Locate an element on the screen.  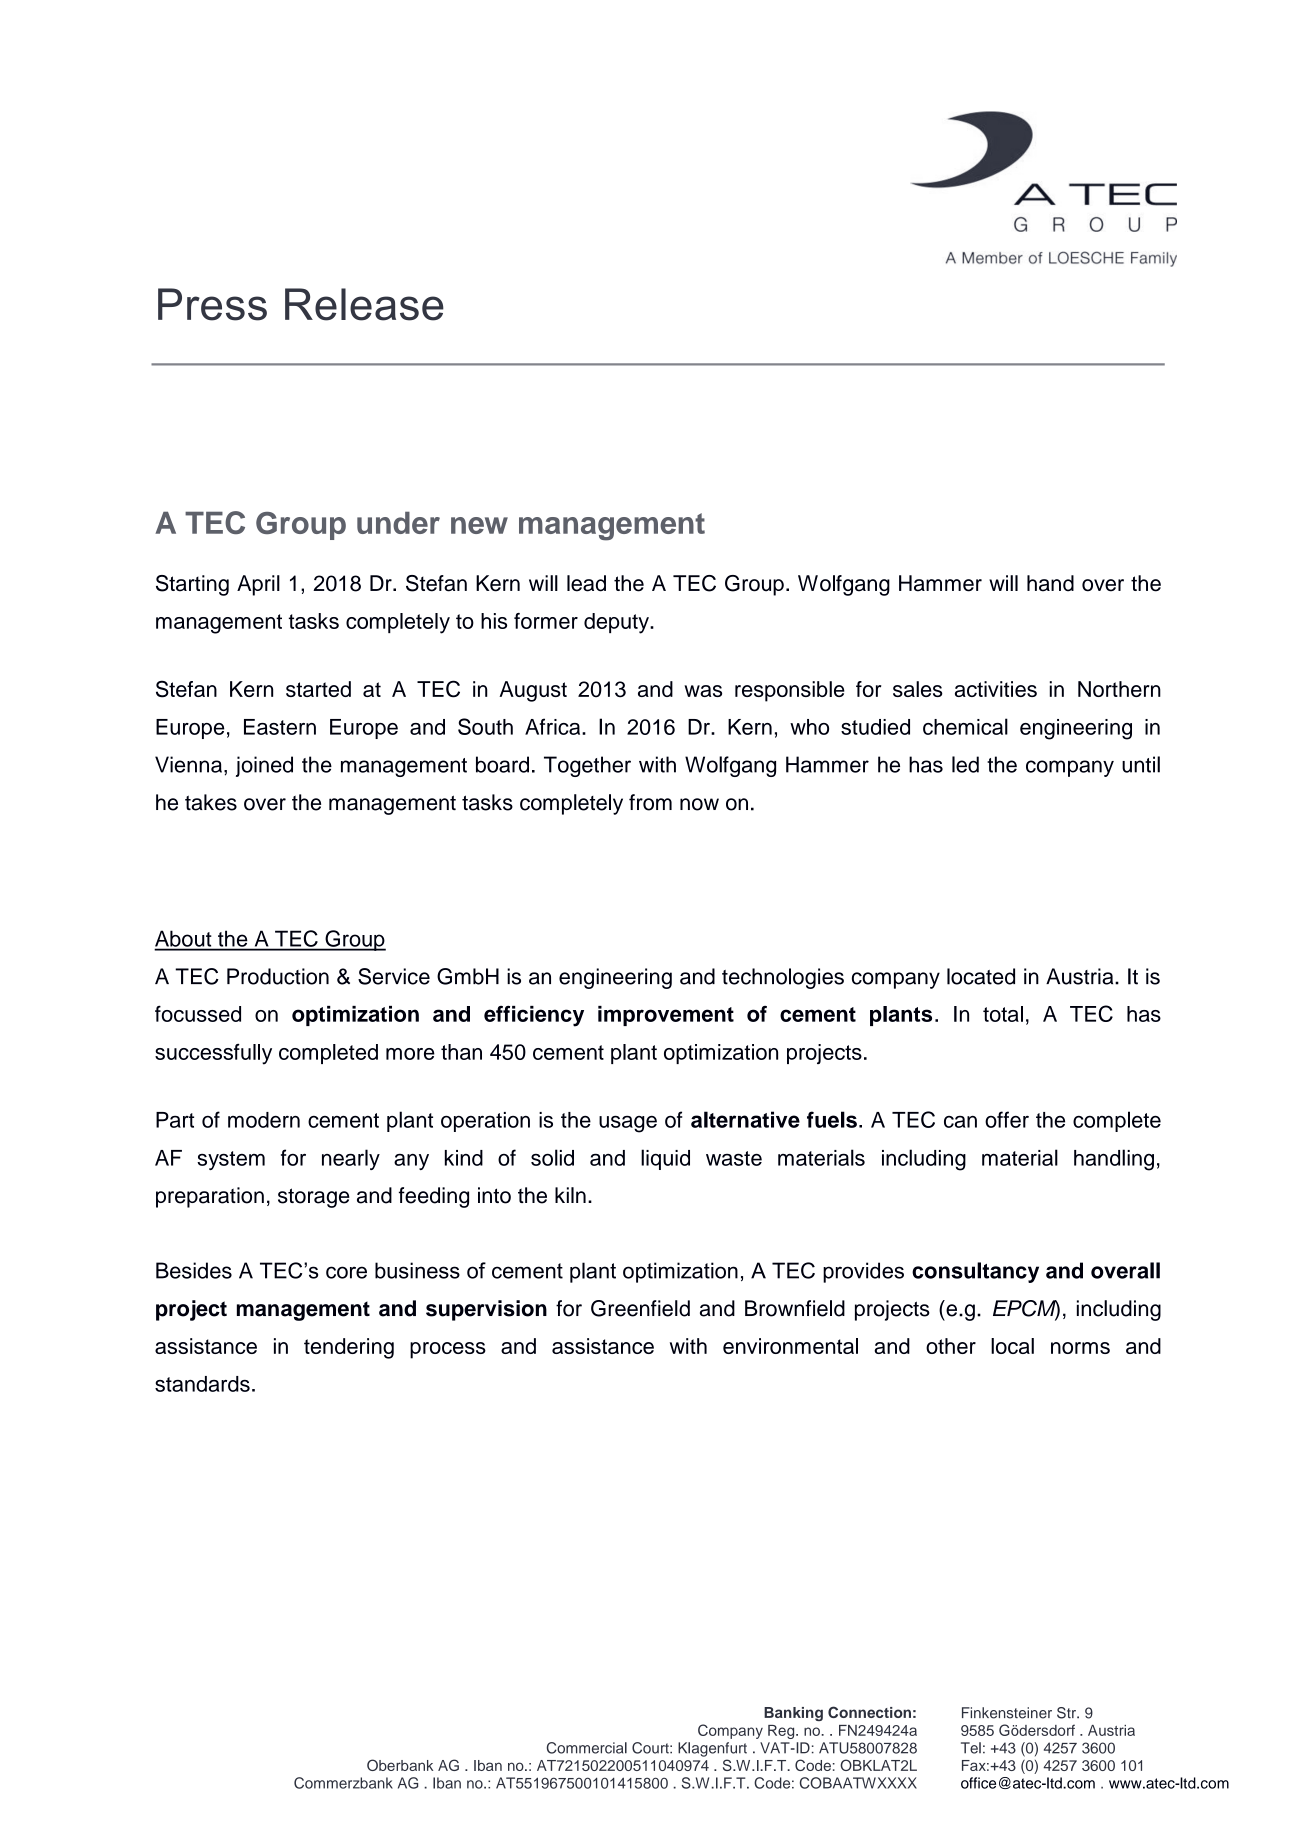
Release is located at coordinates (364, 304).
